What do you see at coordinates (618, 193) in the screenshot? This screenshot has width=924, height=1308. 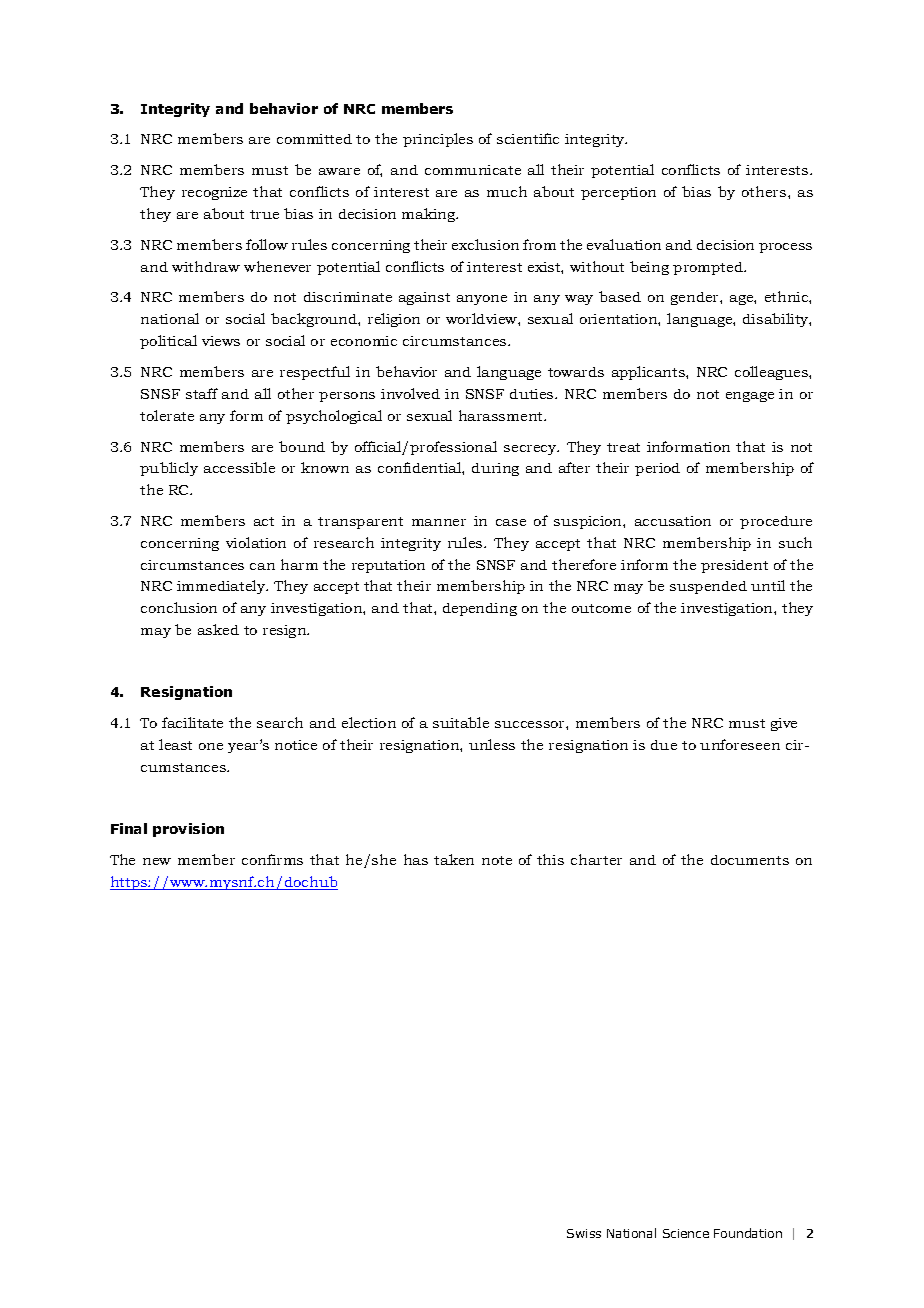 I see `perception` at bounding box center [618, 193].
